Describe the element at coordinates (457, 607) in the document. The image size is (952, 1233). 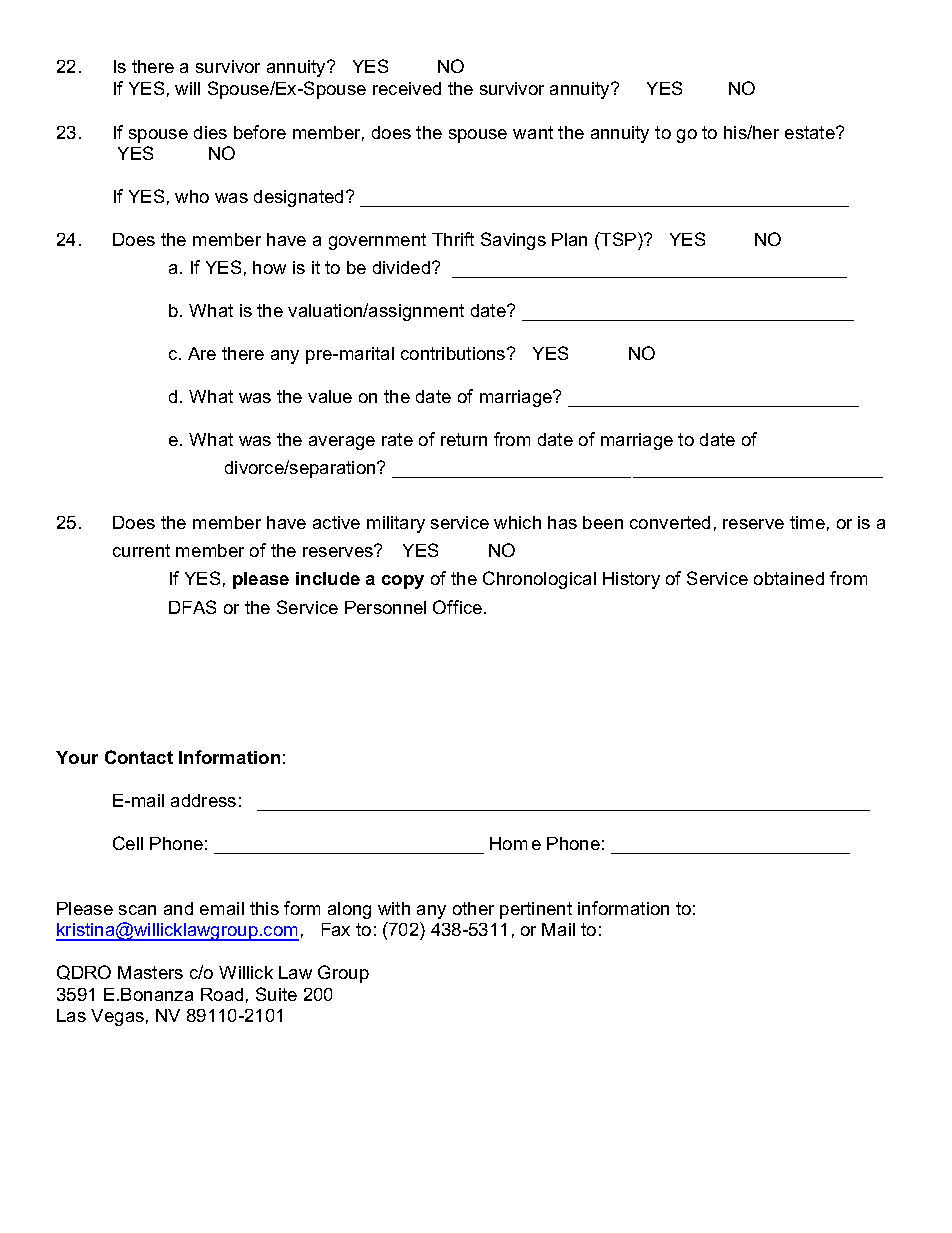
I see `Office` at that location.
